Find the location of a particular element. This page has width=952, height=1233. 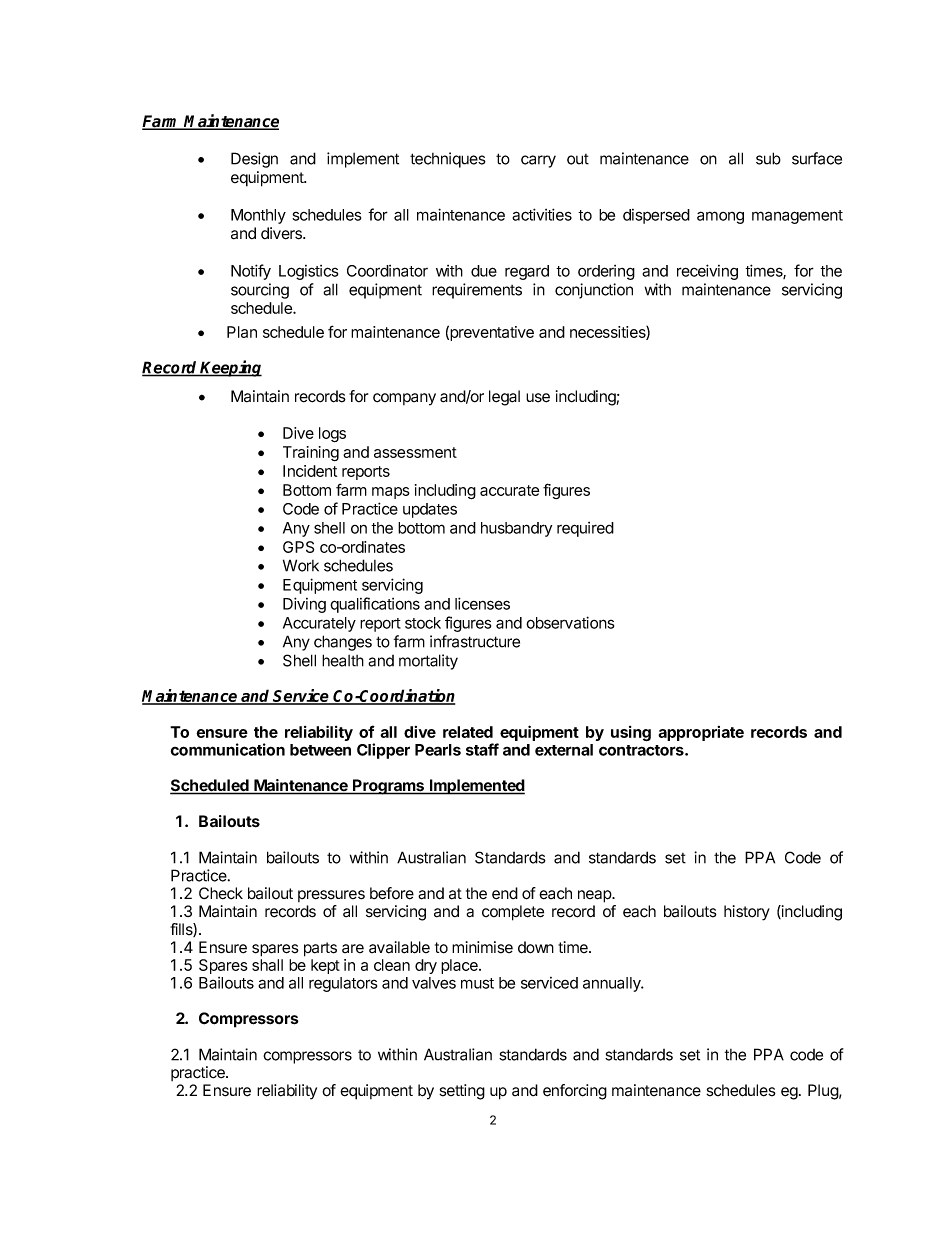

receiving is located at coordinates (707, 272).
